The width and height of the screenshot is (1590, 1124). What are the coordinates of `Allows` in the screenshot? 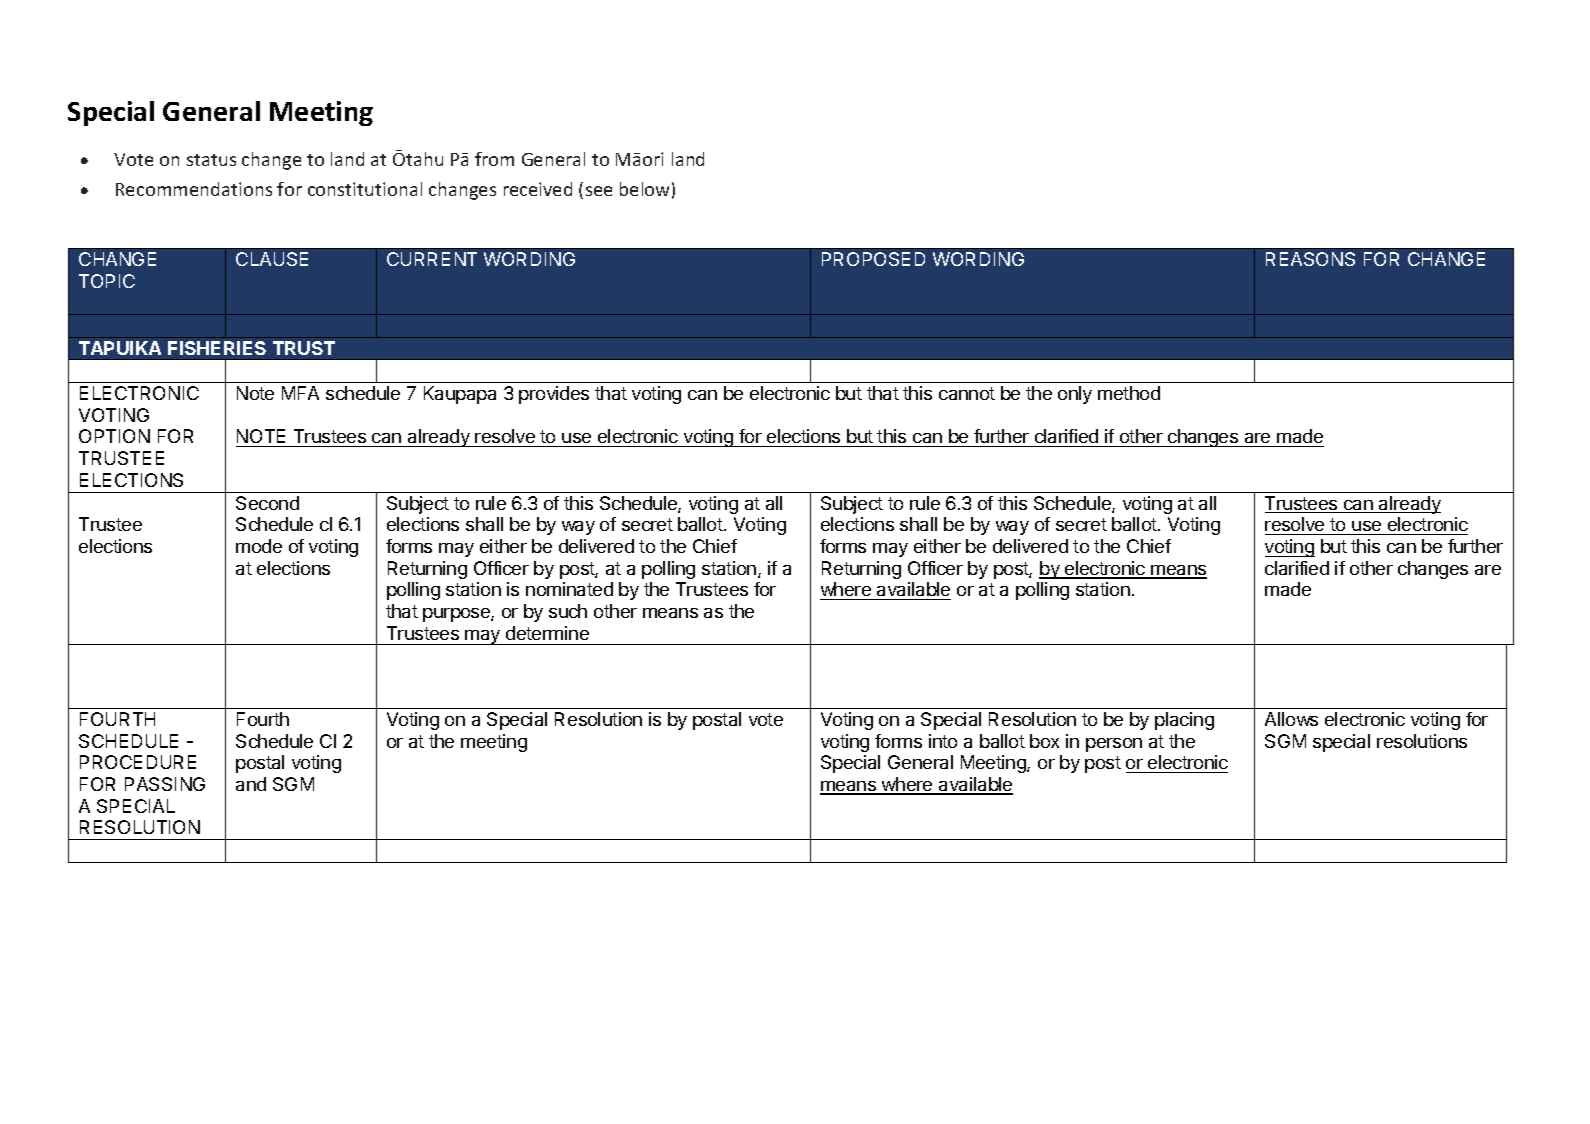 It's located at (1291, 719).
